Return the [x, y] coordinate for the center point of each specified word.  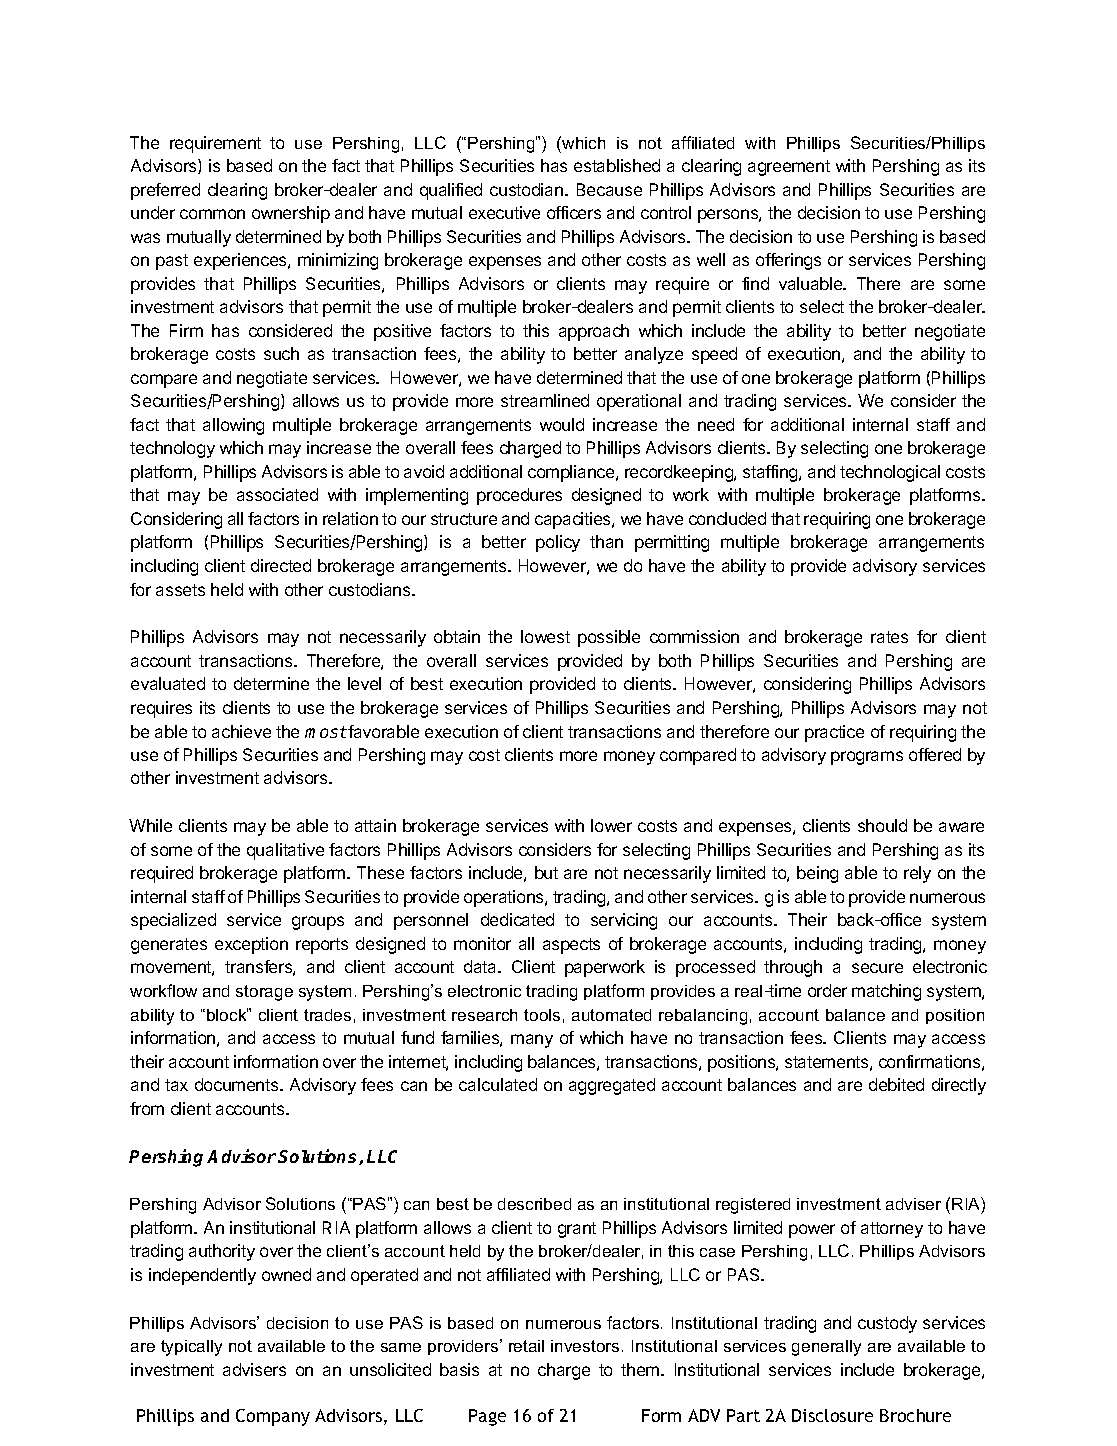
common [212, 214]
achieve [241, 731]
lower [611, 825]
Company [273, 1417]
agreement [789, 168]
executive [504, 212]
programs [867, 758]
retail [526, 1346]
